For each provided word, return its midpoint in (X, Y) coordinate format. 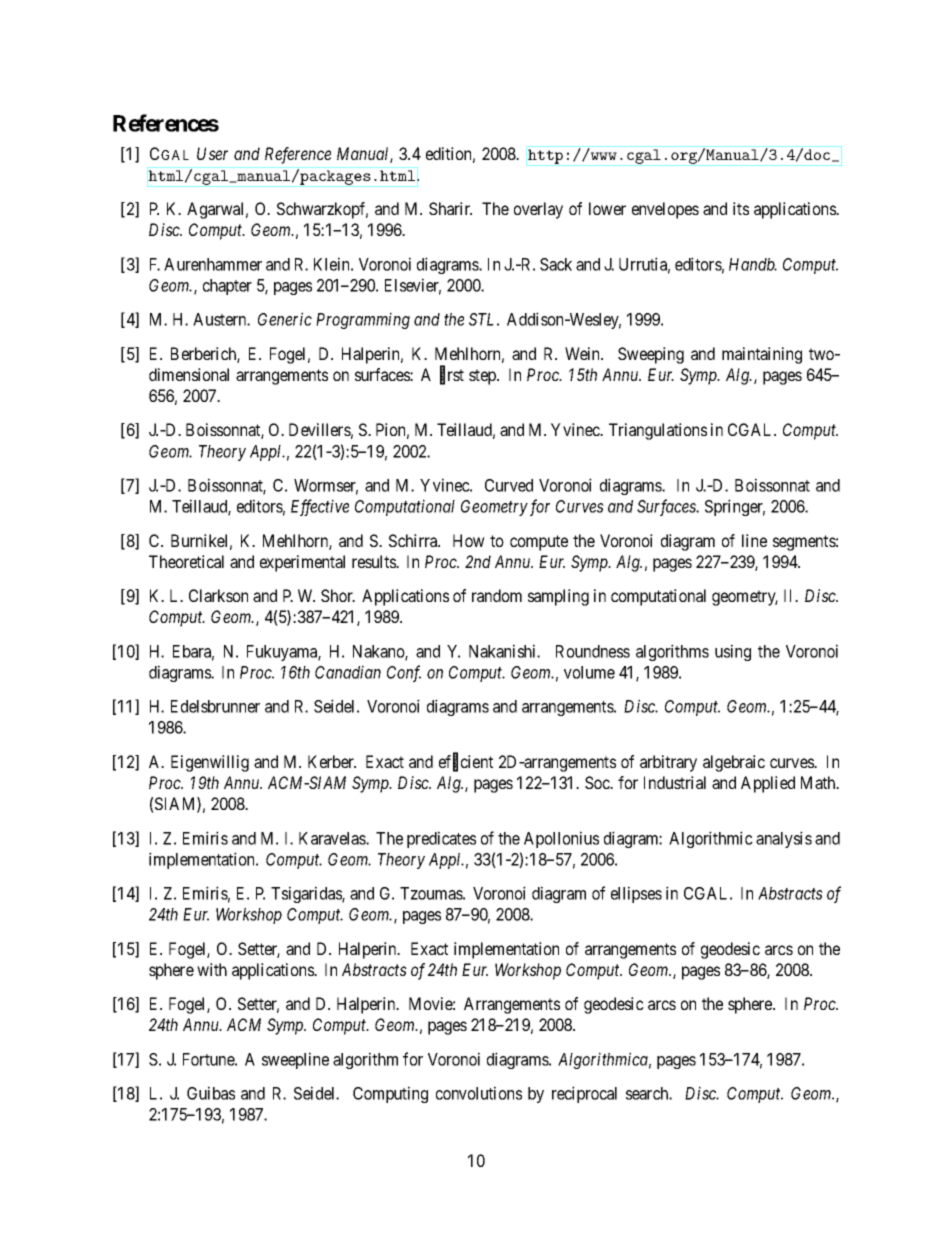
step (483, 377)
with (212, 969)
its (741, 208)
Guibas (211, 1093)
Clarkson (218, 595)
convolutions (479, 1093)
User (212, 153)
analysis (784, 839)
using (733, 652)
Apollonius (561, 839)
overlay (538, 210)
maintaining (762, 355)
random (497, 595)
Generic (285, 319)
